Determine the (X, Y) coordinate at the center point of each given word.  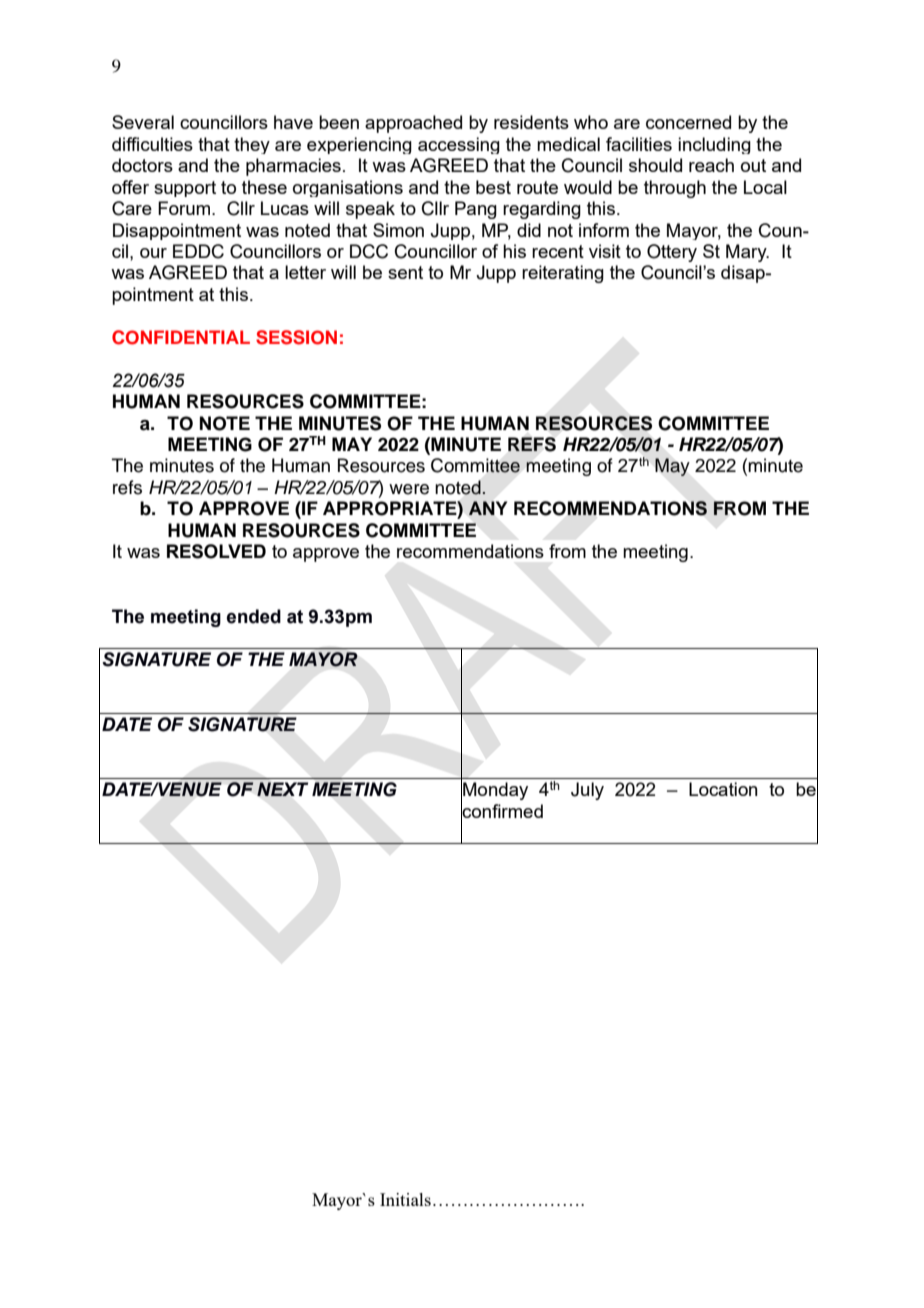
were (409, 489)
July (587, 791)
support (185, 189)
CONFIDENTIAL (181, 337)
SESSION (296, 337)
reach (711, 165)
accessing (459, 145)
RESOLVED (216, 551)
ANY (488, 508)
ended (254, 616)
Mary (747, 253)
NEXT (282, 789)
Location (723, 789)
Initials (405, 1199)
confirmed (502, 811)
